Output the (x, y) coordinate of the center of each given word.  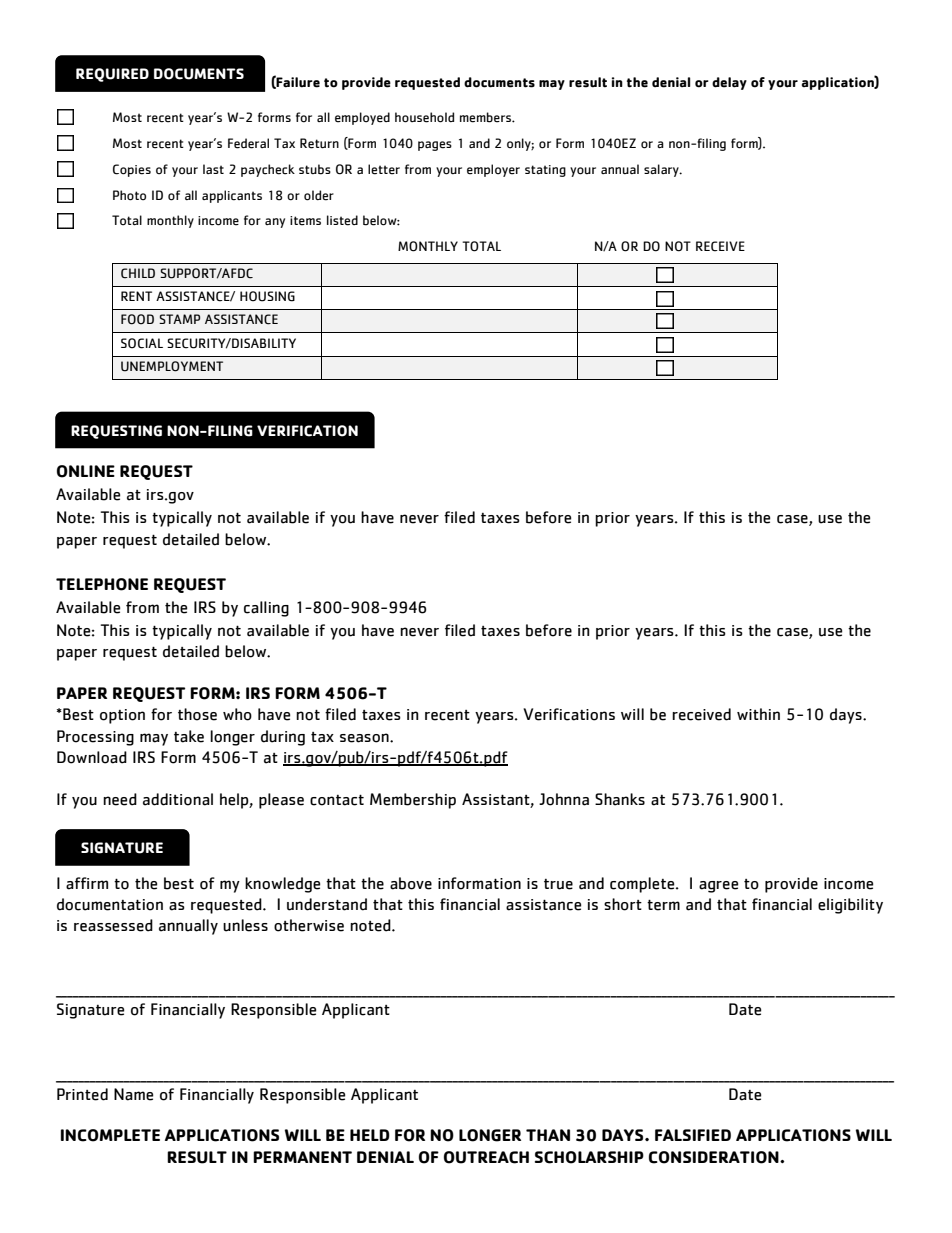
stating (545, 171)
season (365, 738)
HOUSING (267, 296)
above (411, 883)
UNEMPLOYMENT (172, 366)
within (758, 714)
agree (718, 887)
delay (729, 83)
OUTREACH (486, 1157)
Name (133, 1094)
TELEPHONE (102, 584)
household (424, 117)
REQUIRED (112, 75)
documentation (110, 904)
